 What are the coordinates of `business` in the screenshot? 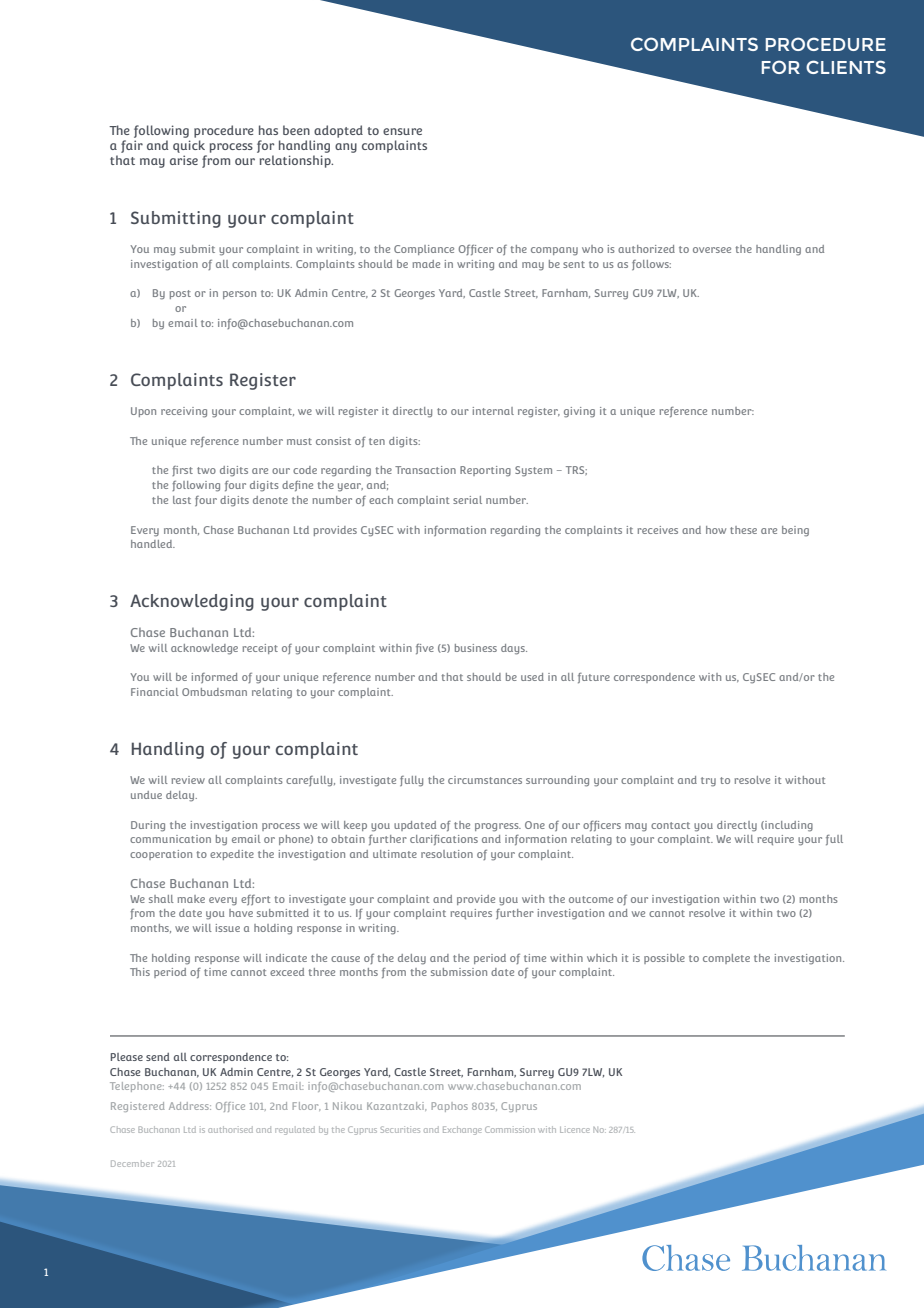 It's located at (476, 648).
